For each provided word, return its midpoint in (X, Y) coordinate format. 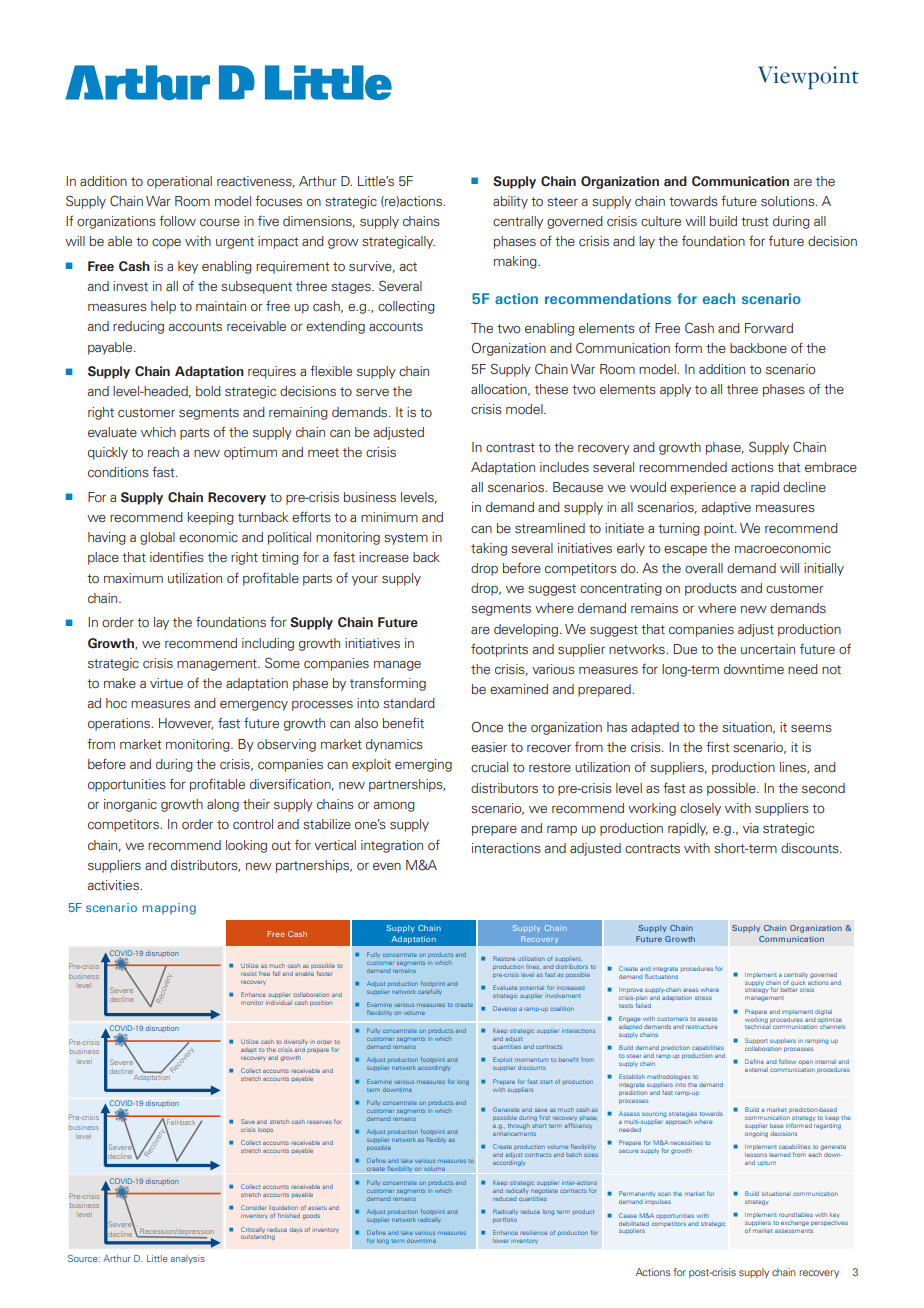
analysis (188, 1259)
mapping (169, 909)
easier (489, 747)
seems (811, 729)
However (186, 724)
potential (532, 988)
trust (754, 221)
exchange (794, 1223)
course (220, 222)
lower (500, 1241)
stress (703, 998)
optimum (250, 453)
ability (510, 202)
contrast (510, 447)
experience (703, 488)
